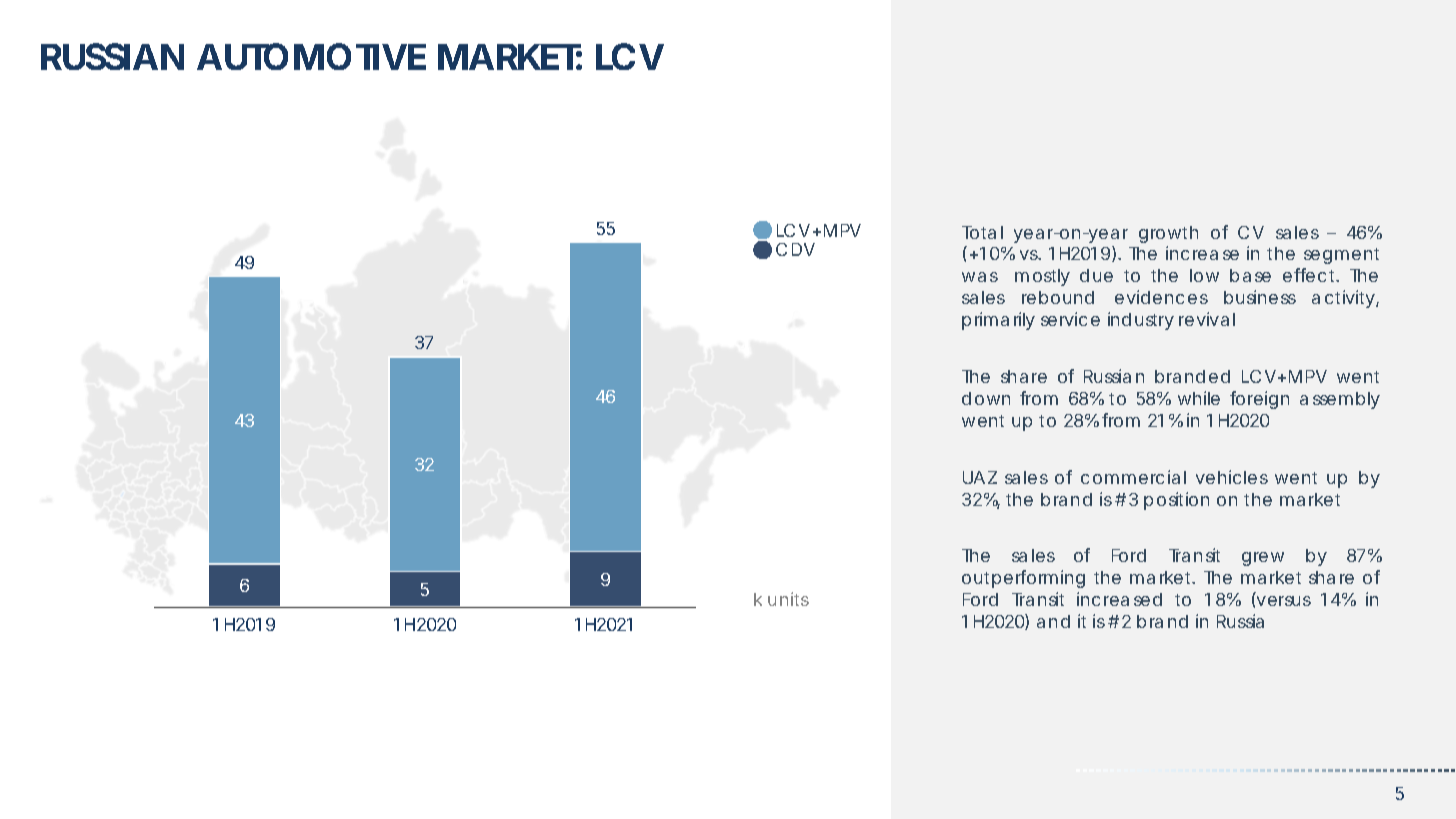  Describe the element at coordinates (788, 599) in the screenshot. I see `units` at that location.
